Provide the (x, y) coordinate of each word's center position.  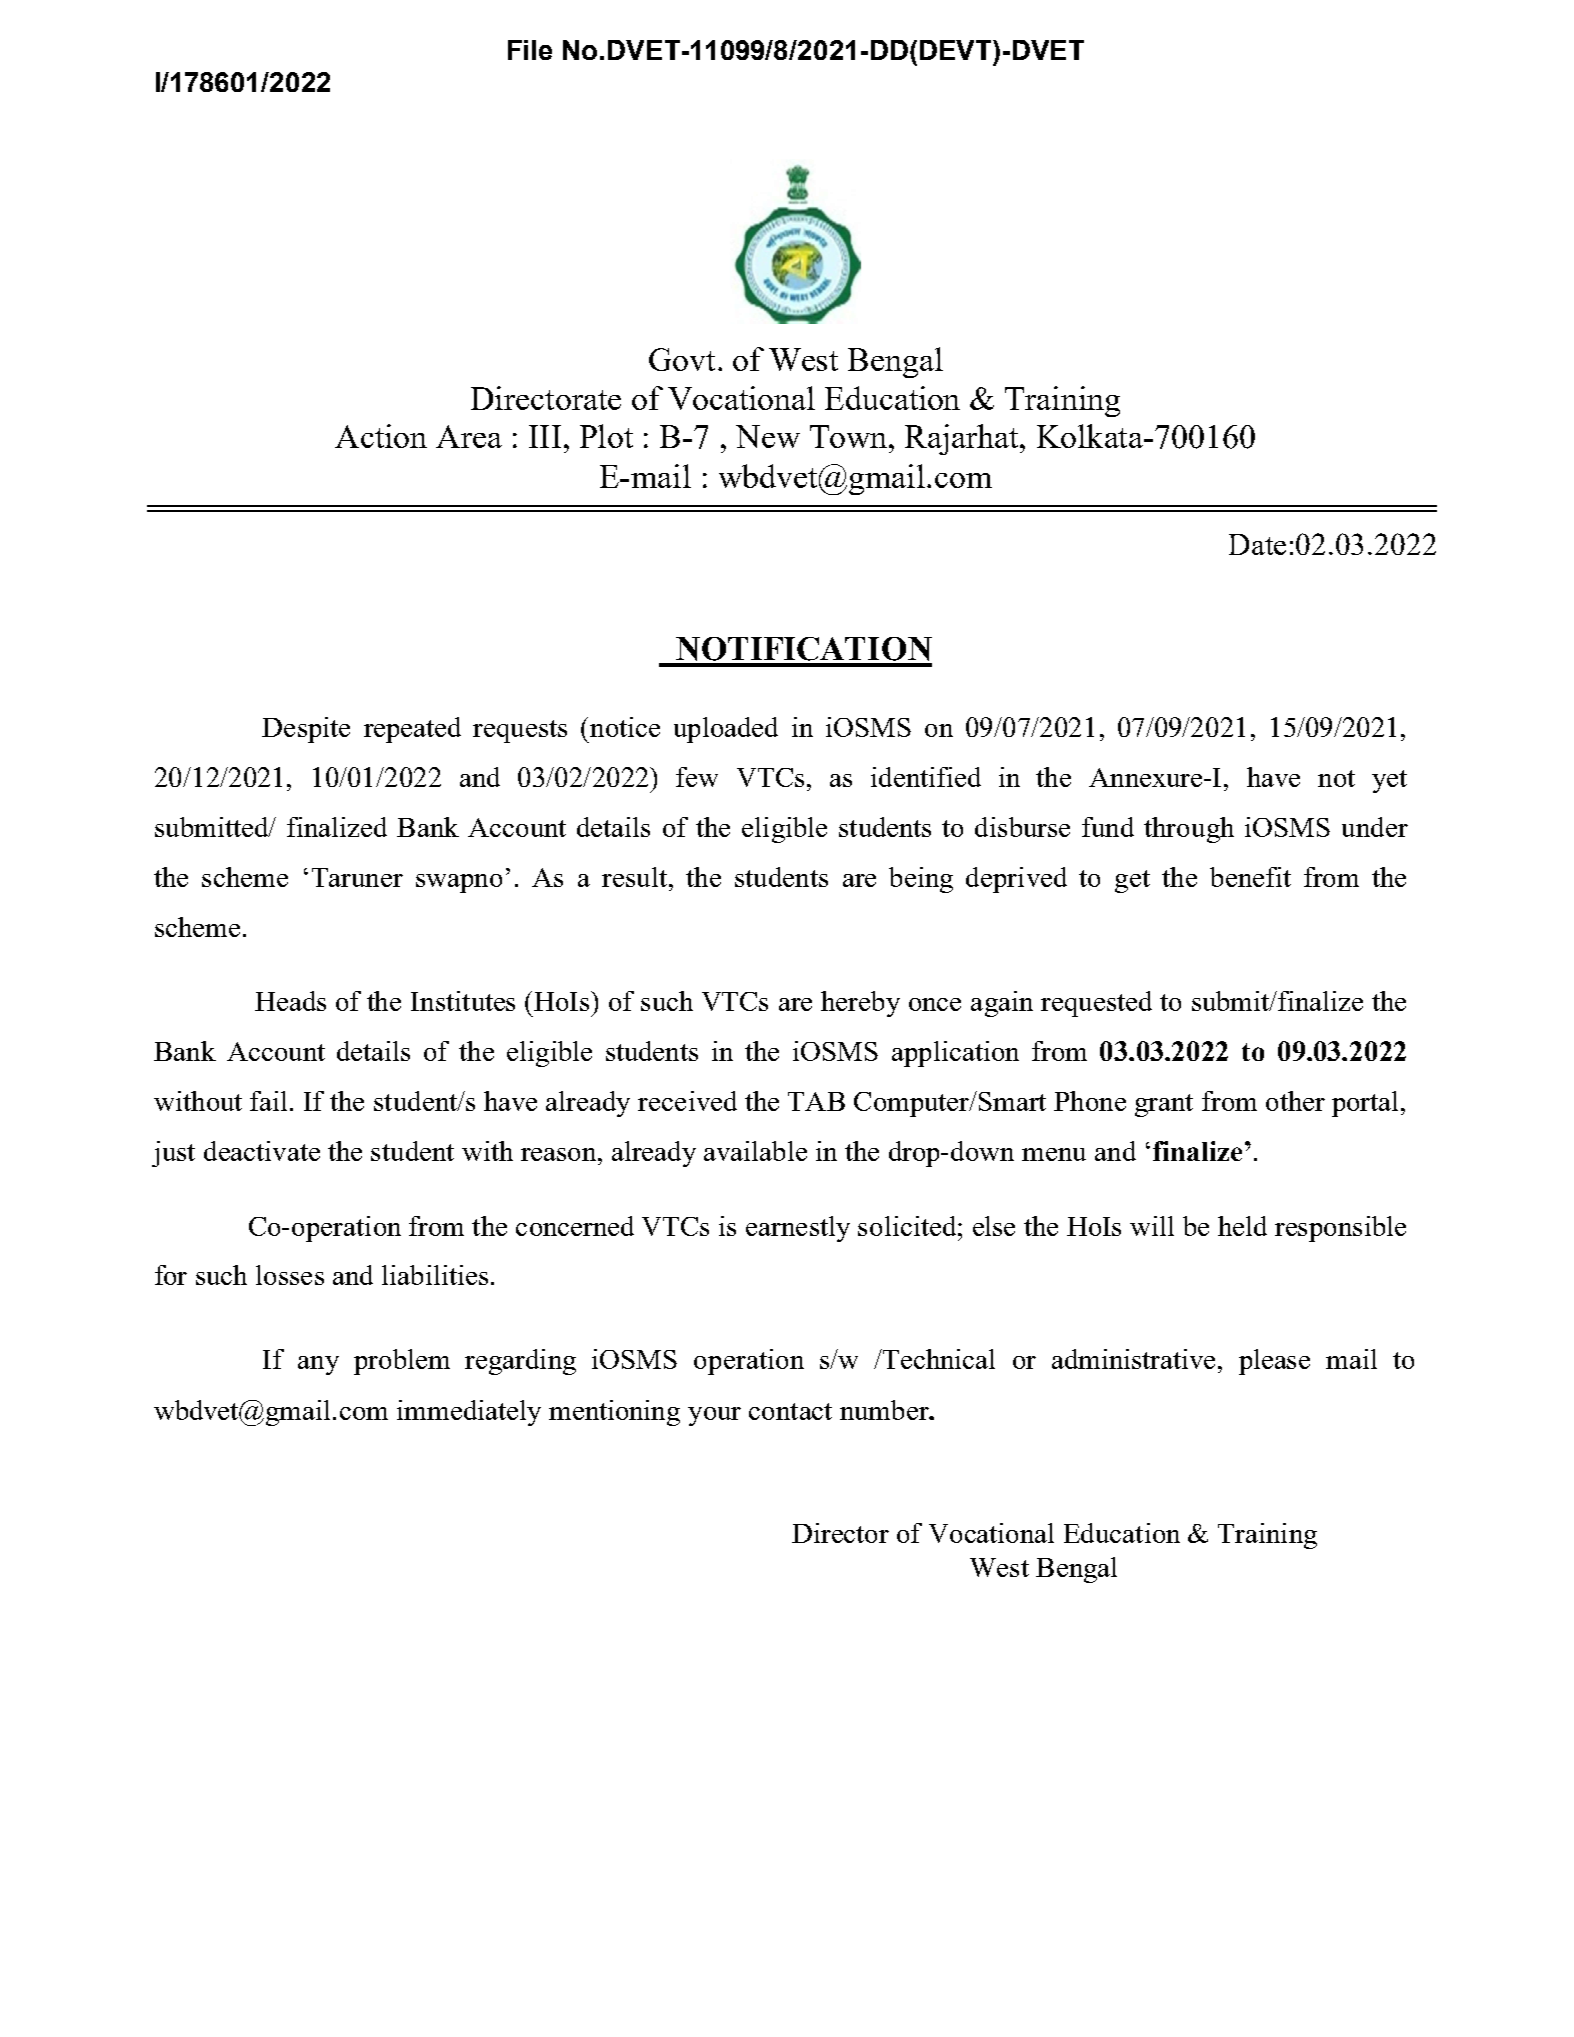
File (530, 50)
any (318, 1365)
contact (790, 1411)
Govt (682, 359)
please (1274, 1362)
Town (850, 436)
